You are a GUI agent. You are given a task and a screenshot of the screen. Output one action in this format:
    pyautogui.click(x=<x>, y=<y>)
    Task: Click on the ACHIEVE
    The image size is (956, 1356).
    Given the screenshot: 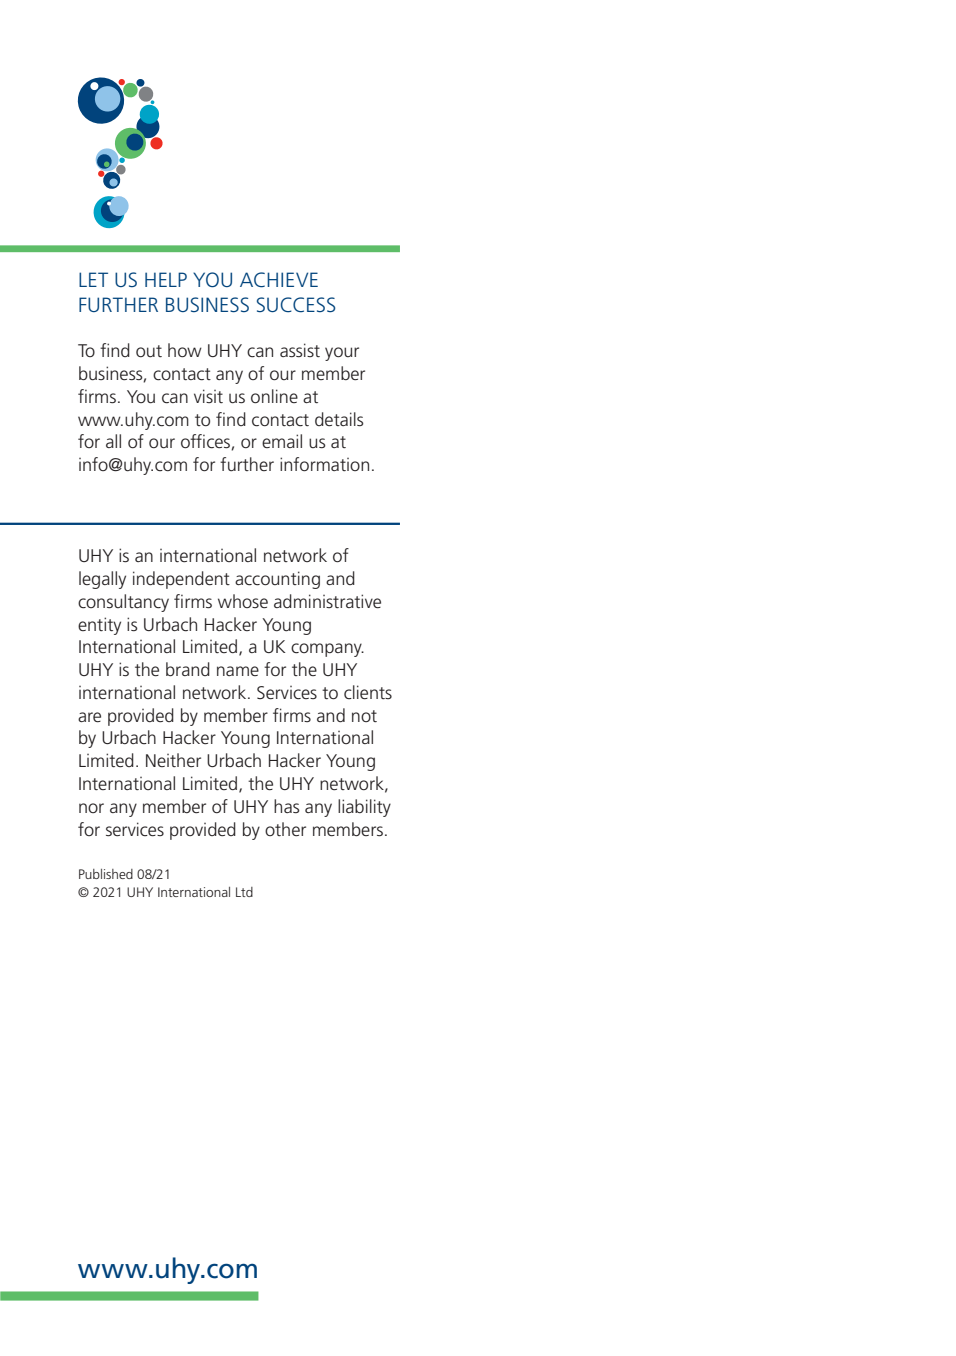 What is the action you would take?
    pyautogui.click(x=279, y=280)
